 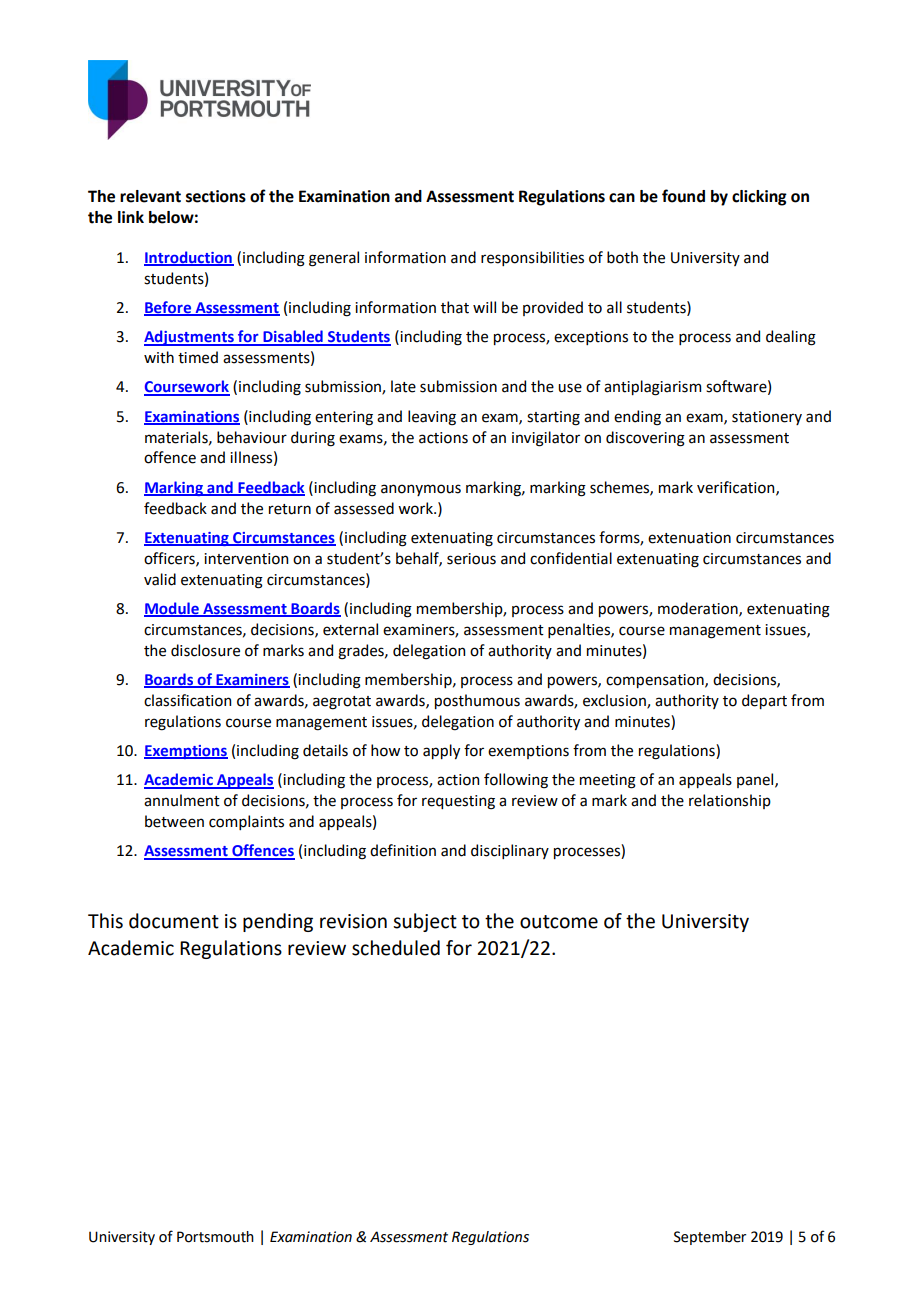 What do you see at coordinates (737, 488) in the image?
I see `verification` at bounding box center [737, 488].
